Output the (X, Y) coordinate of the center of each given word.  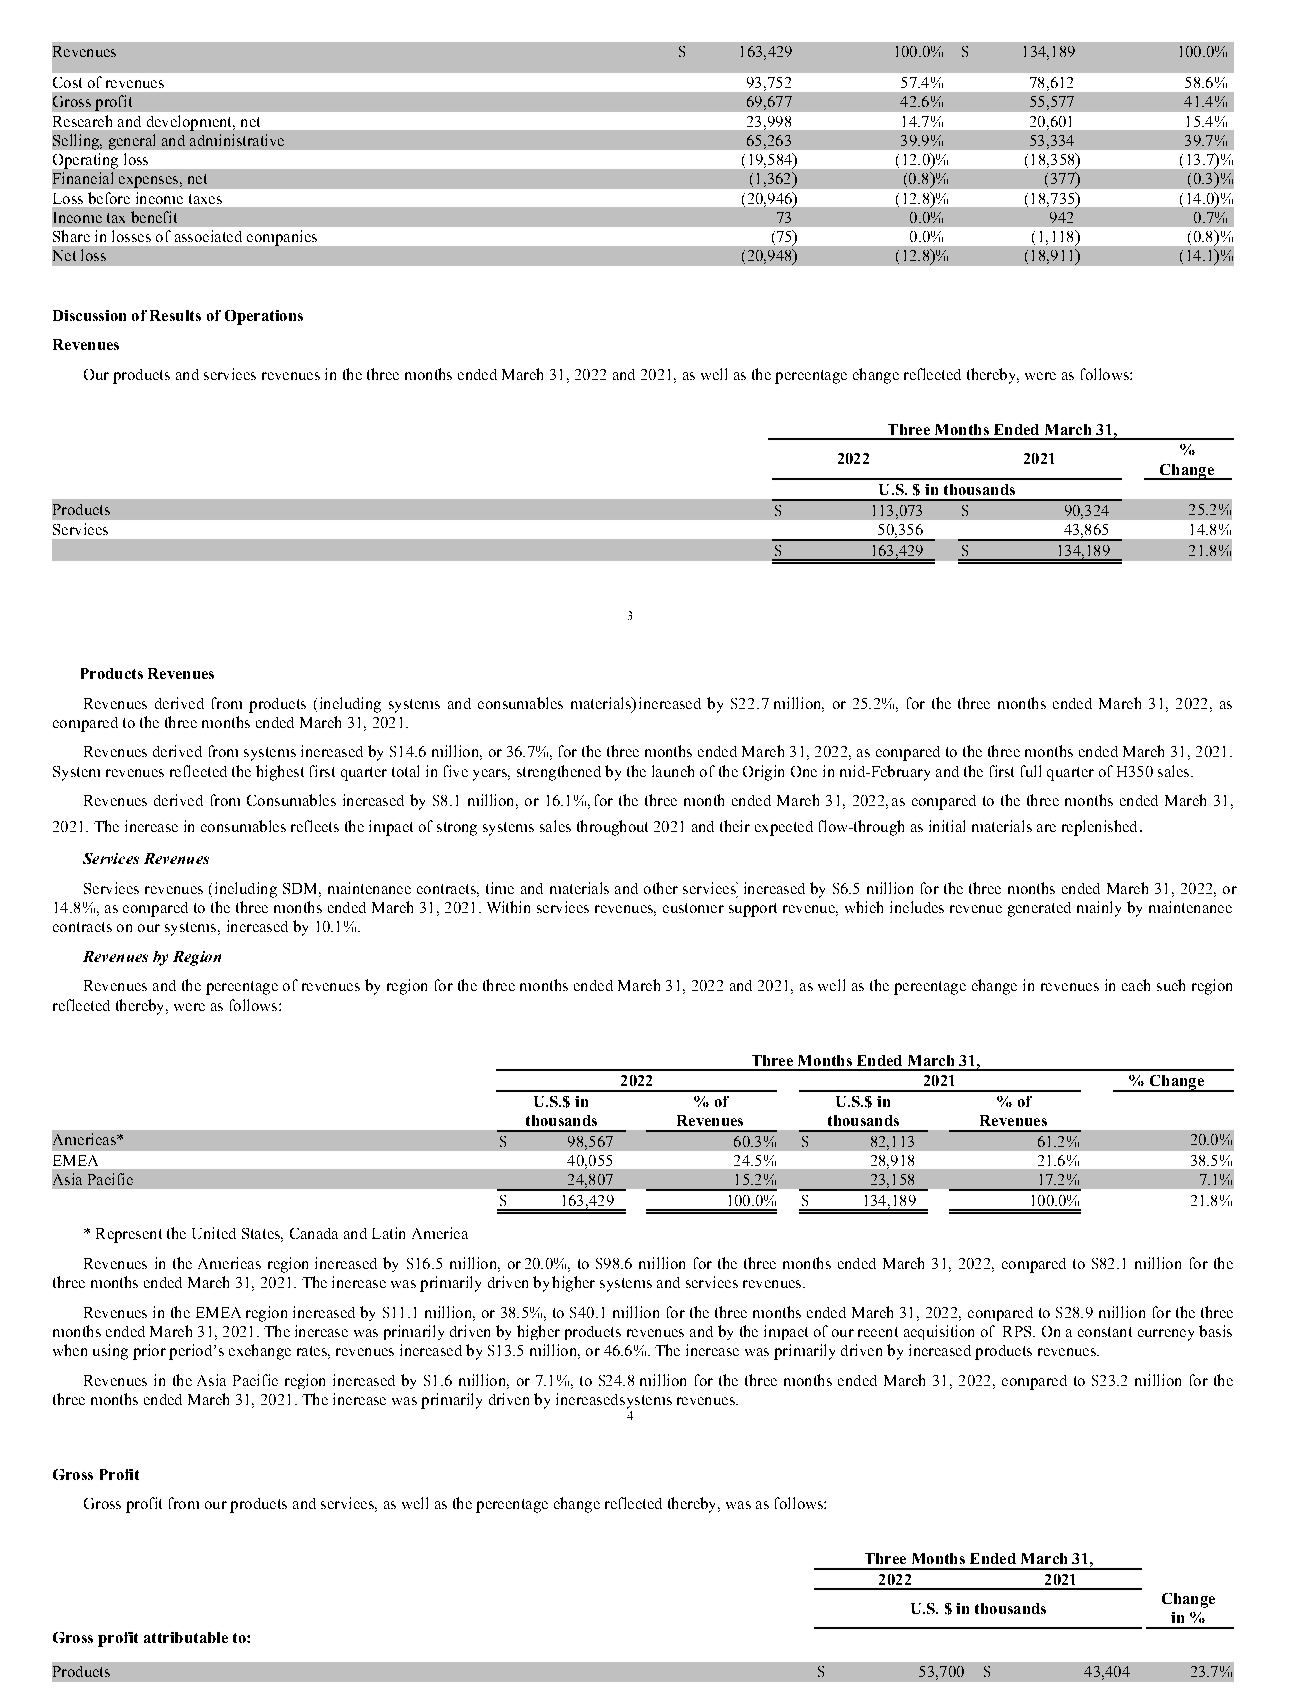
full (1031, 771)
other (661, 888)
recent (878, 1332)
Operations (264, 317)
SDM (301, 888)
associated (208, 236)
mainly (1099, 909)
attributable (186, 1637)
